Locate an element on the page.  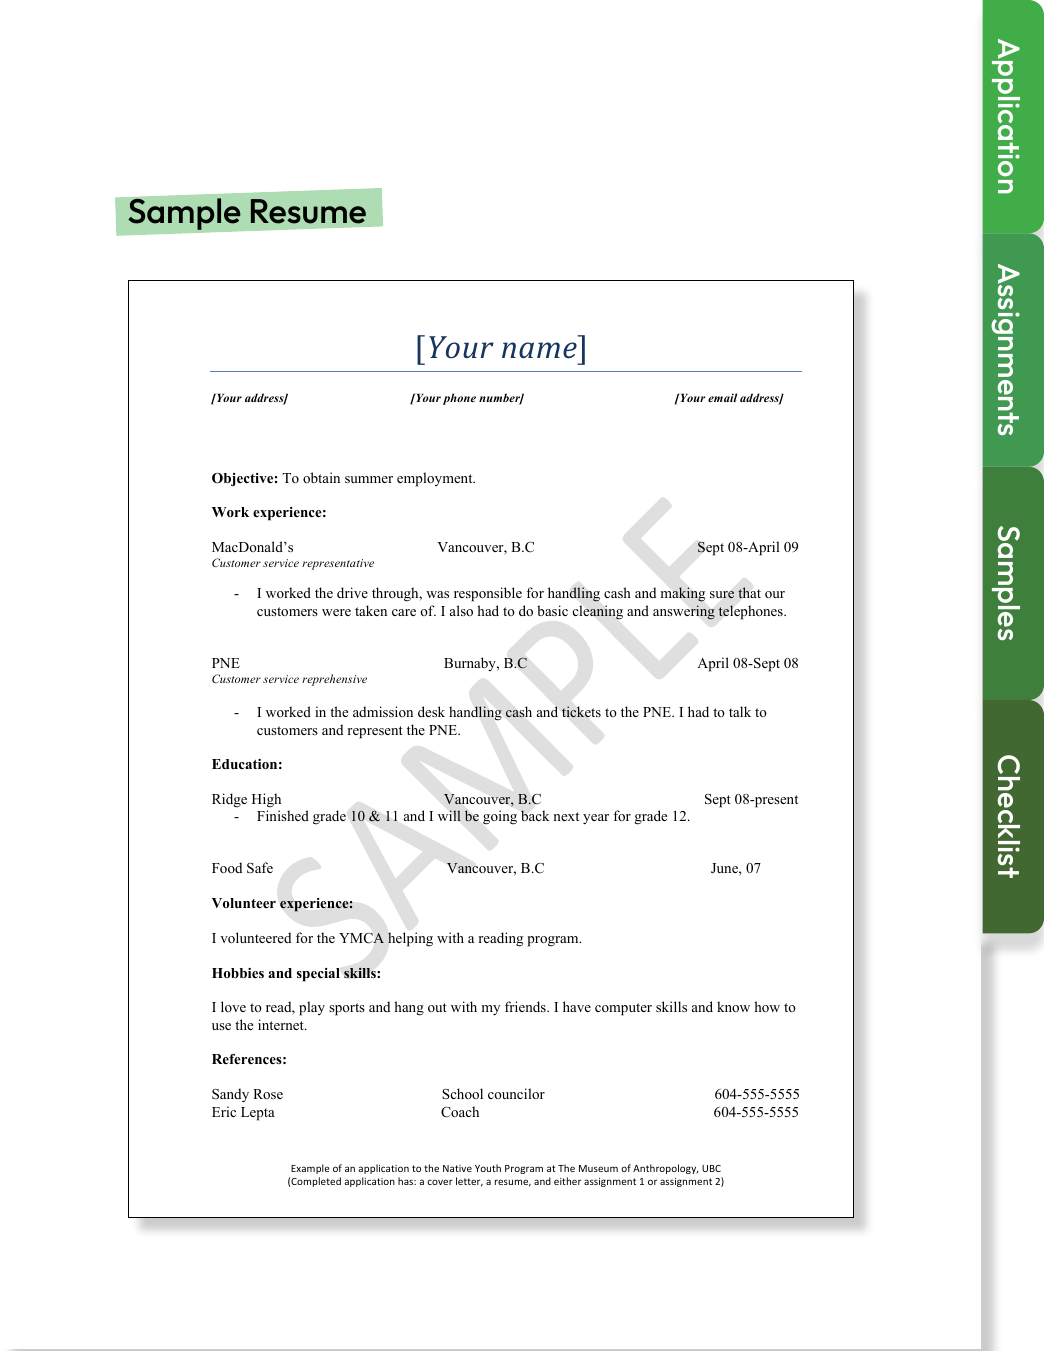
responsible is located at coordinates (488, 594).
